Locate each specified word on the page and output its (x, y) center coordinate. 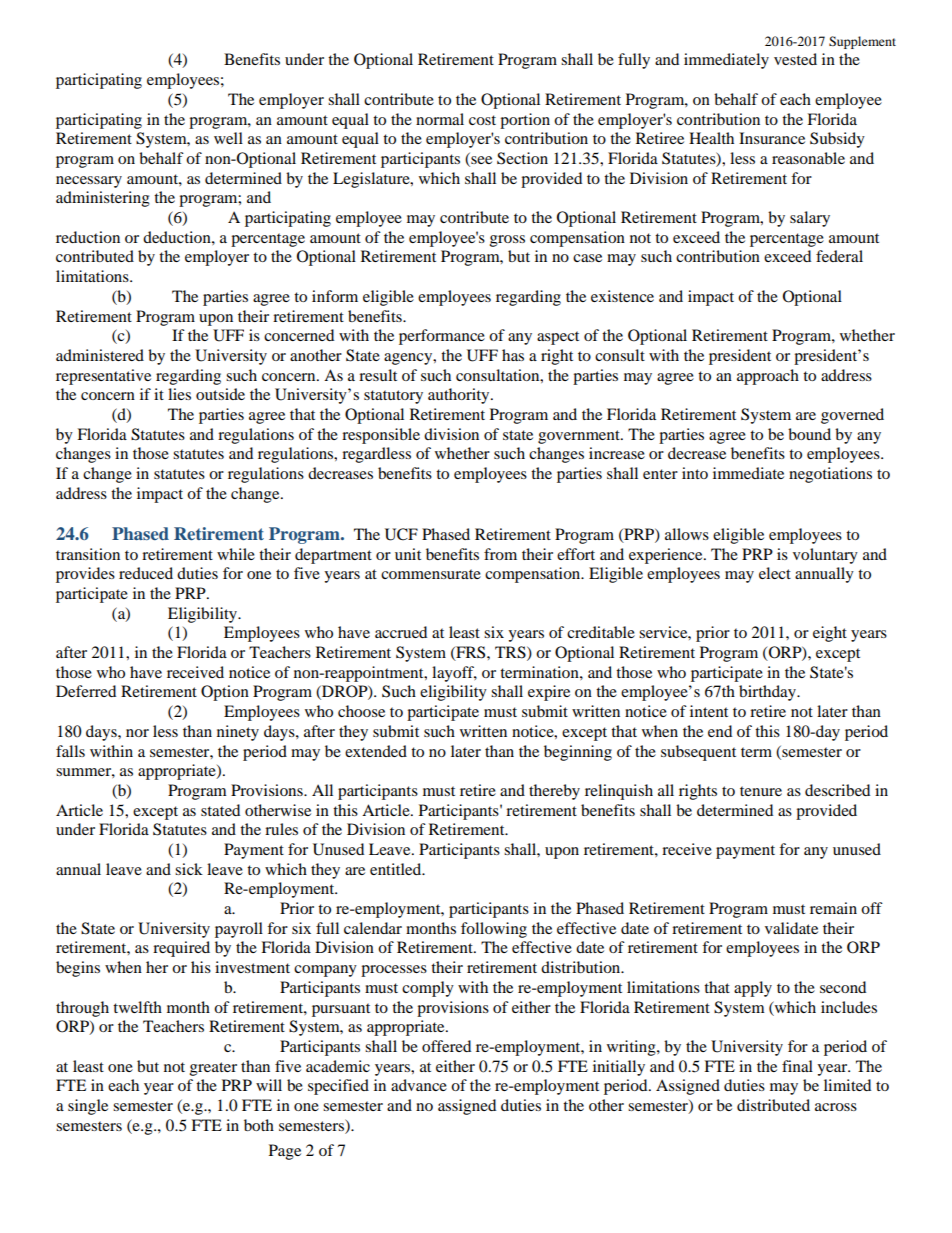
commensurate (431, 574)
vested (795, 59)
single (88, 1107)
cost (482, 120)
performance (442, 337)
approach (768, 377)
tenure (761, 791)
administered (100, 355)
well (228, 138)
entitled (397, 869)
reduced (146, 573)
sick (189, 869)
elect (775, 573)
